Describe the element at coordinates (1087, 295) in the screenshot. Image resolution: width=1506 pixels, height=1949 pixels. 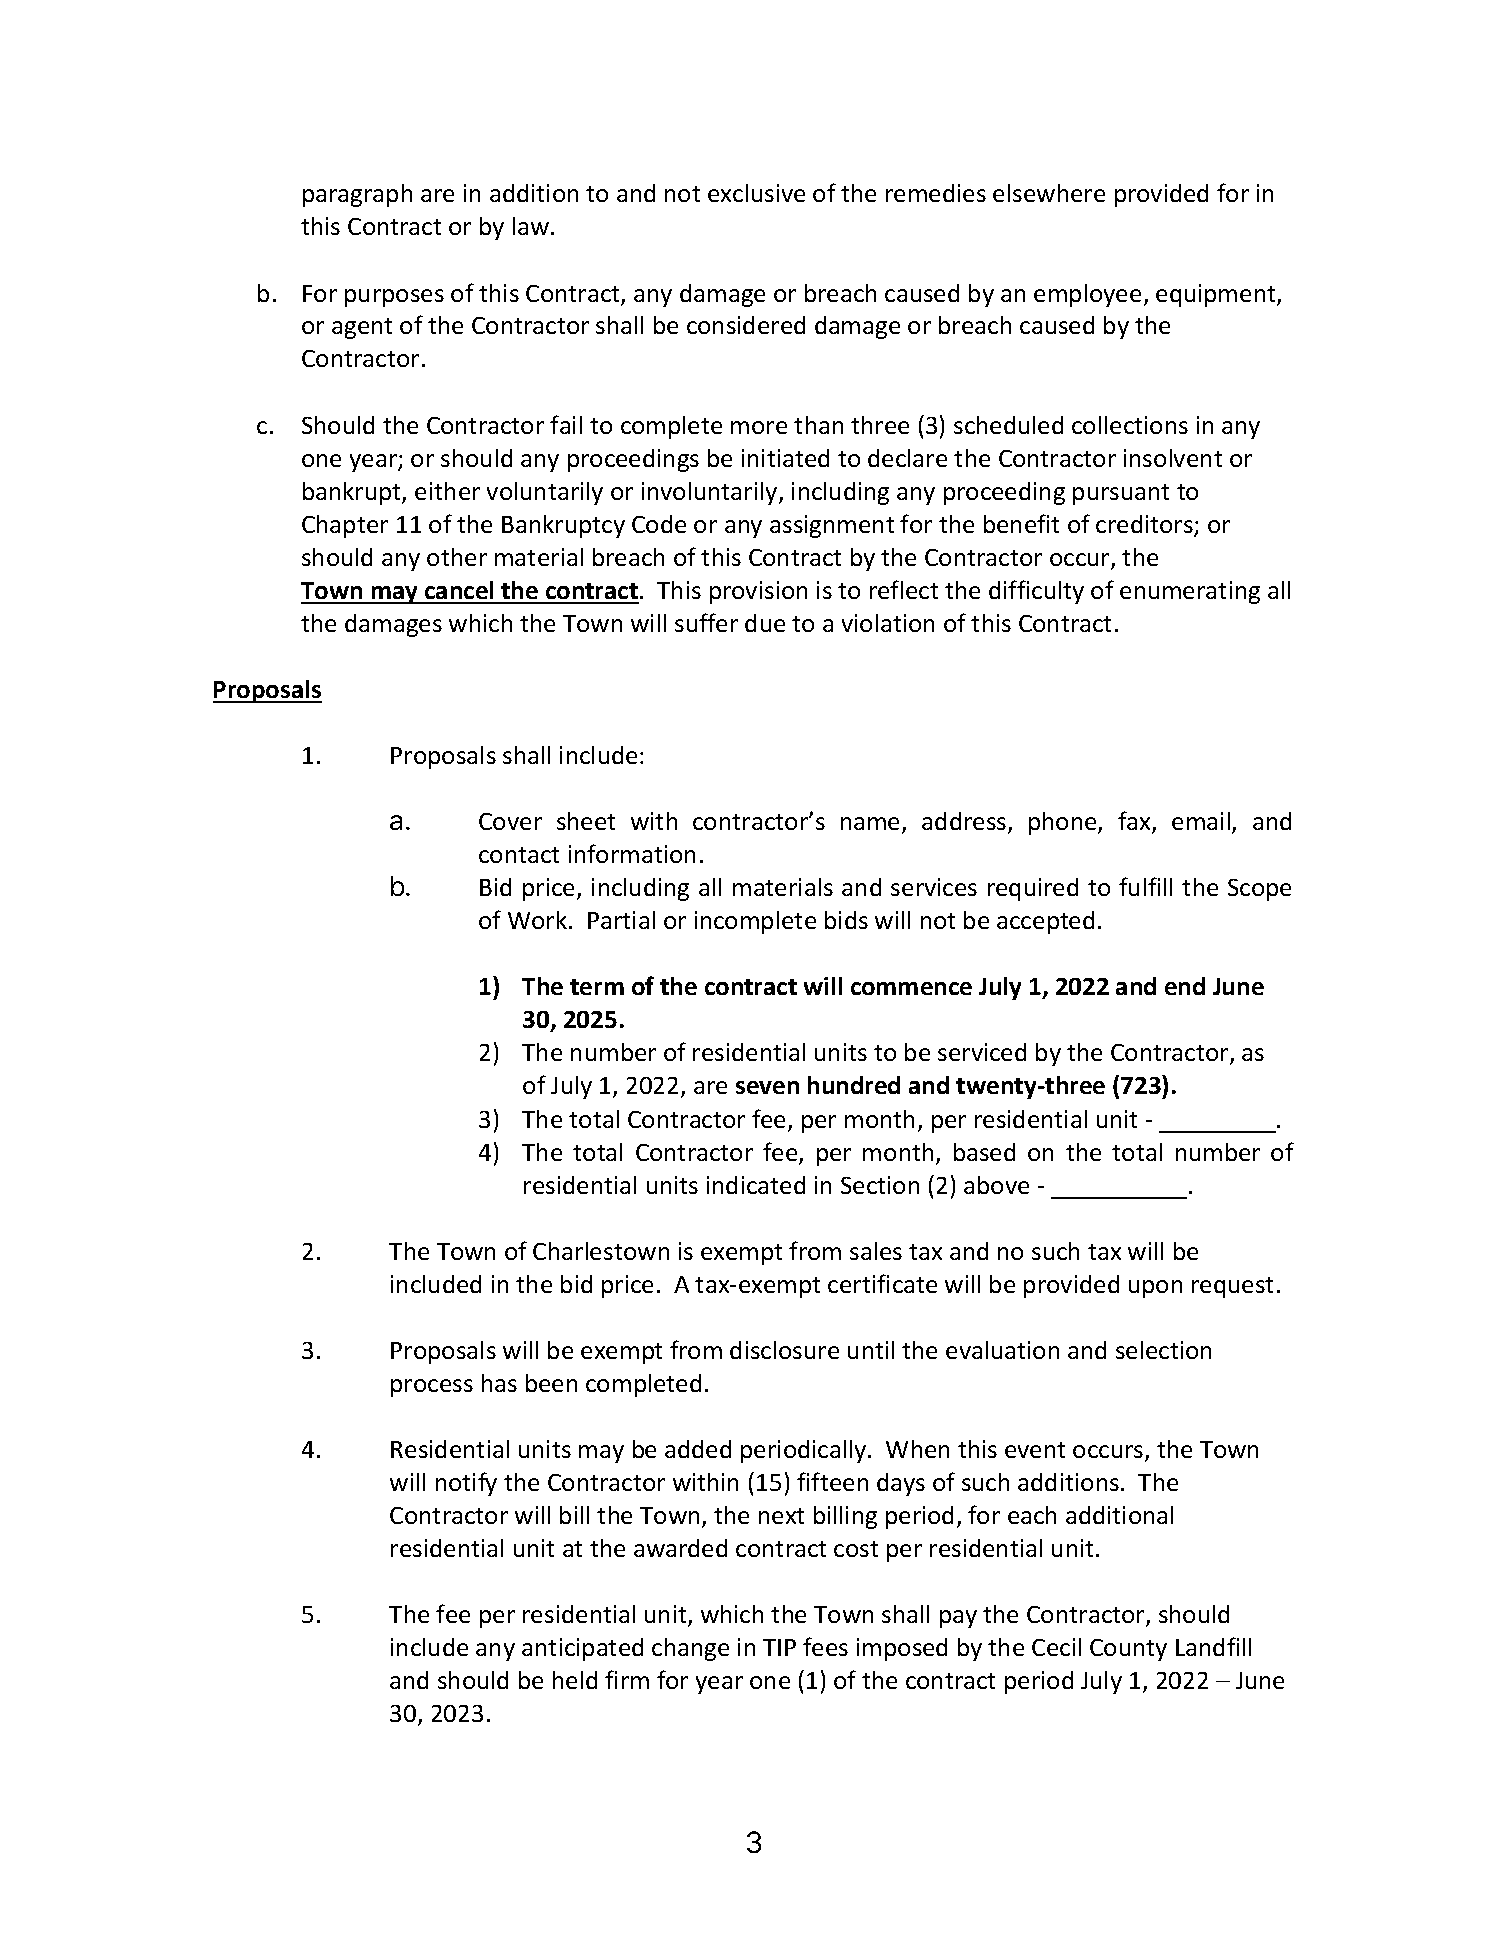
I see `employee` at that location.
